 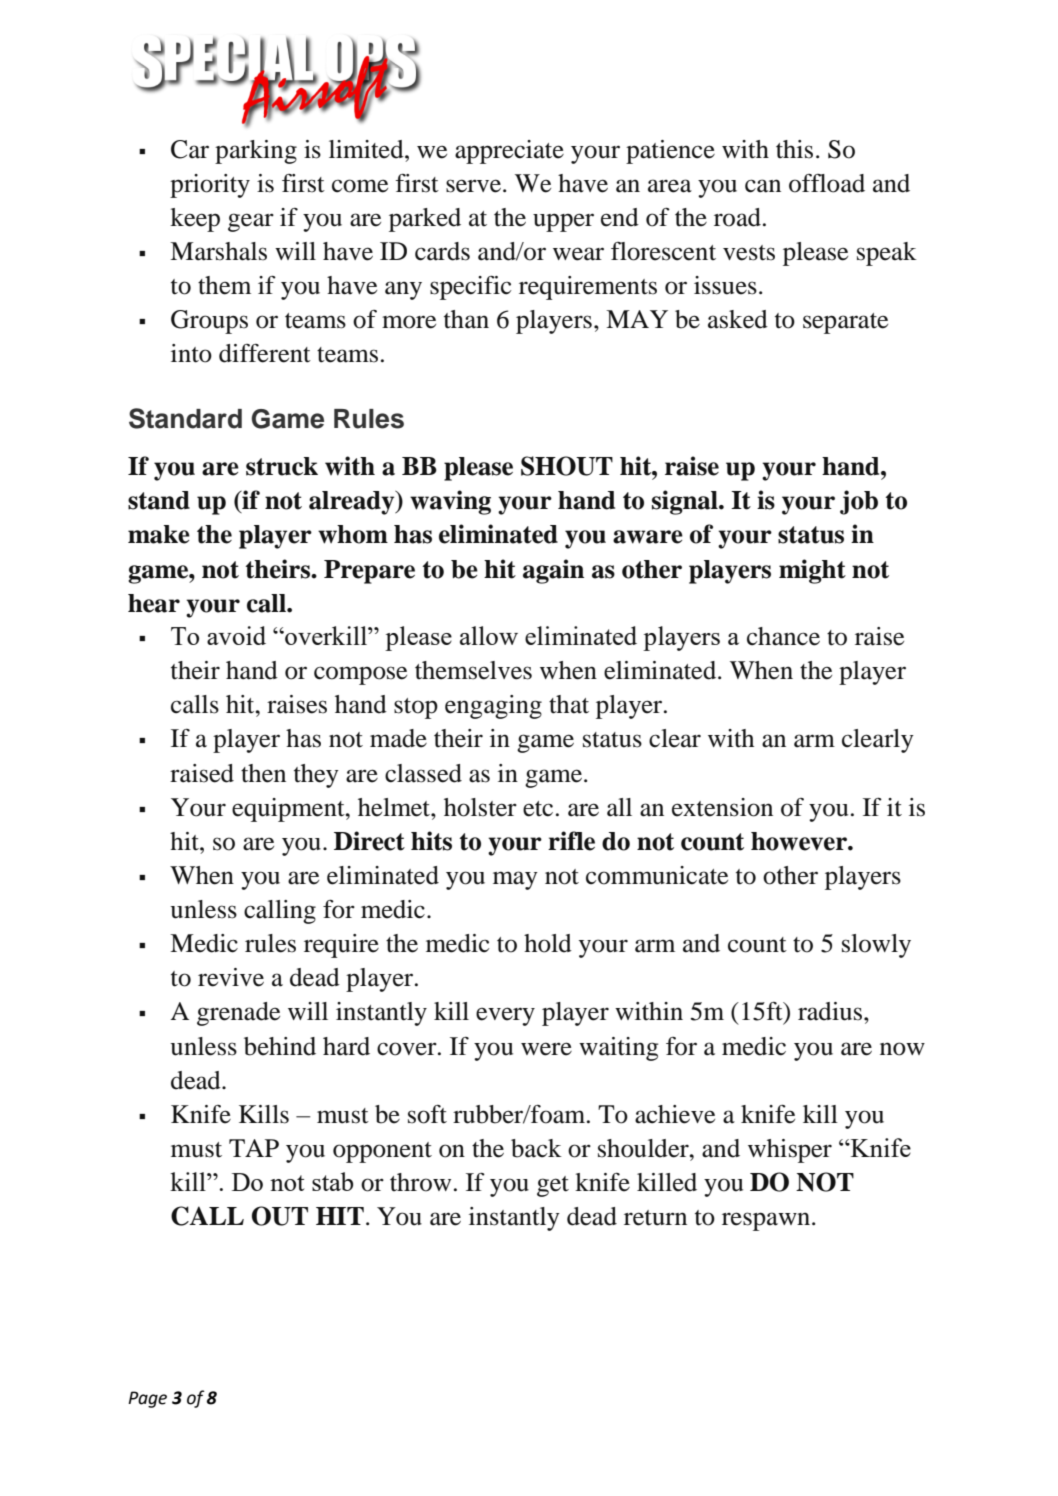 I want to click on priority, so click(x=210, y=186).
